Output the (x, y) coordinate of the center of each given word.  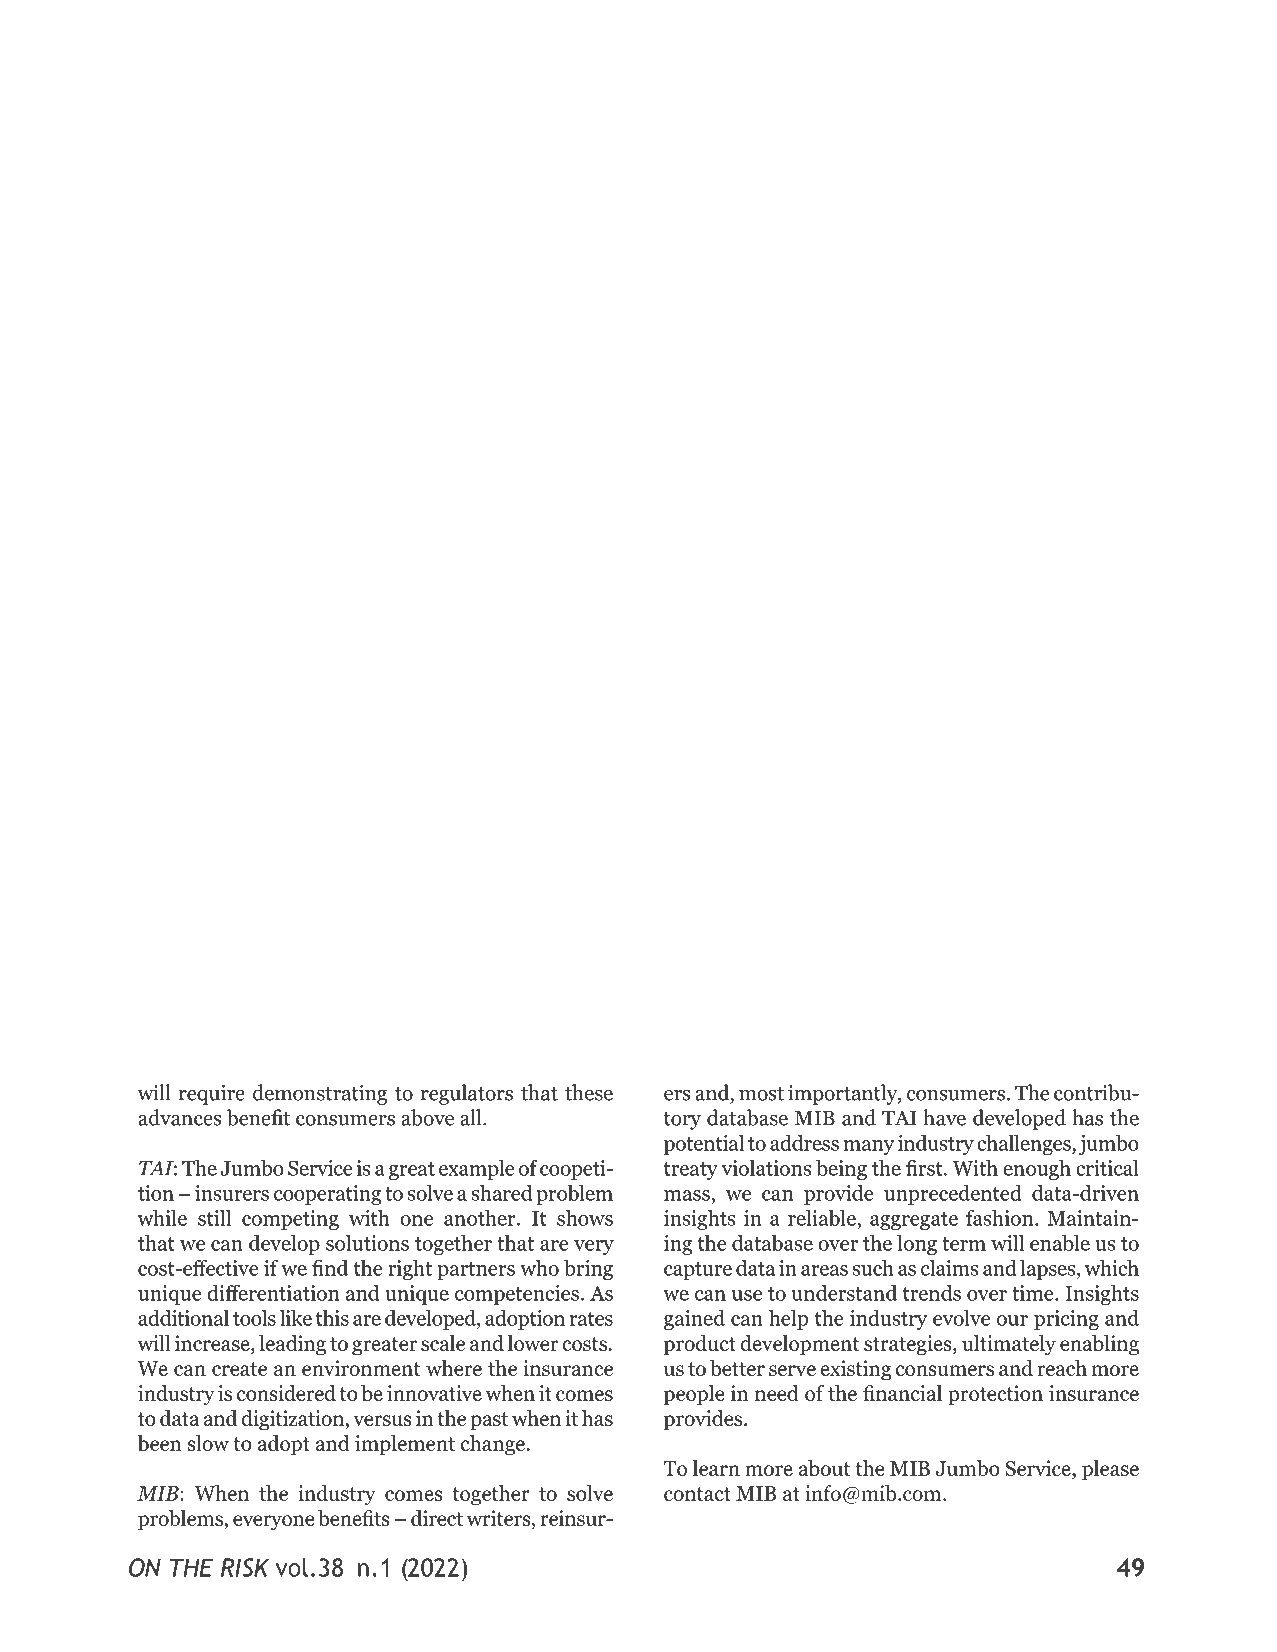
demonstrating (320, 1094)
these (589, 1092)
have (944, 1117)
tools (254, 1318)
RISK (245, 1567)
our (1012, 1320)
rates (591, 1319)
